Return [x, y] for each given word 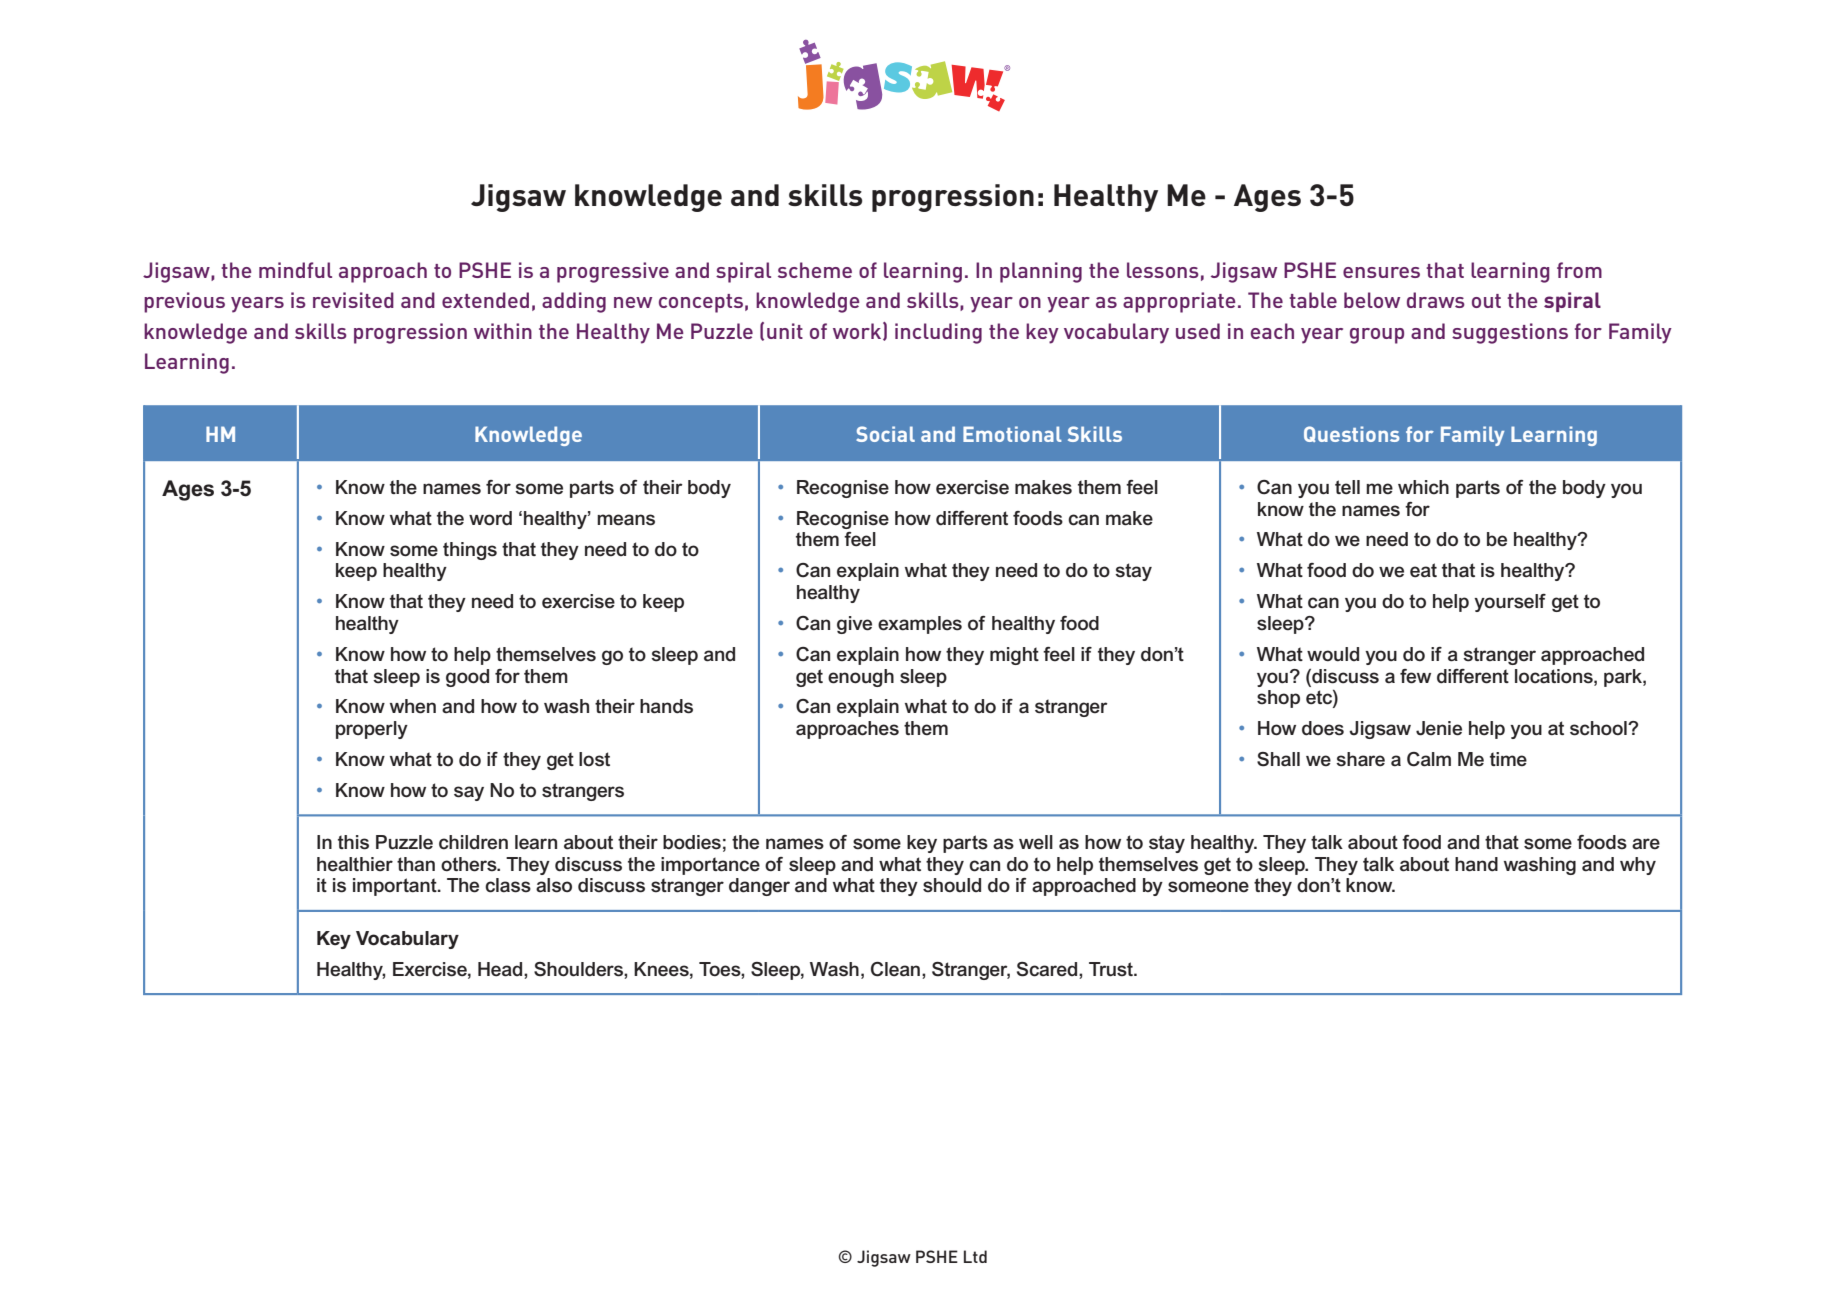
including [938, 333]
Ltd [975, 1256]
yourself [1510, 603]
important [396, 887]
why [1638, 866]
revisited [353, 300]
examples [920, 625]
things [470, 551]
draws [1436, 300]
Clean [897, 969]
